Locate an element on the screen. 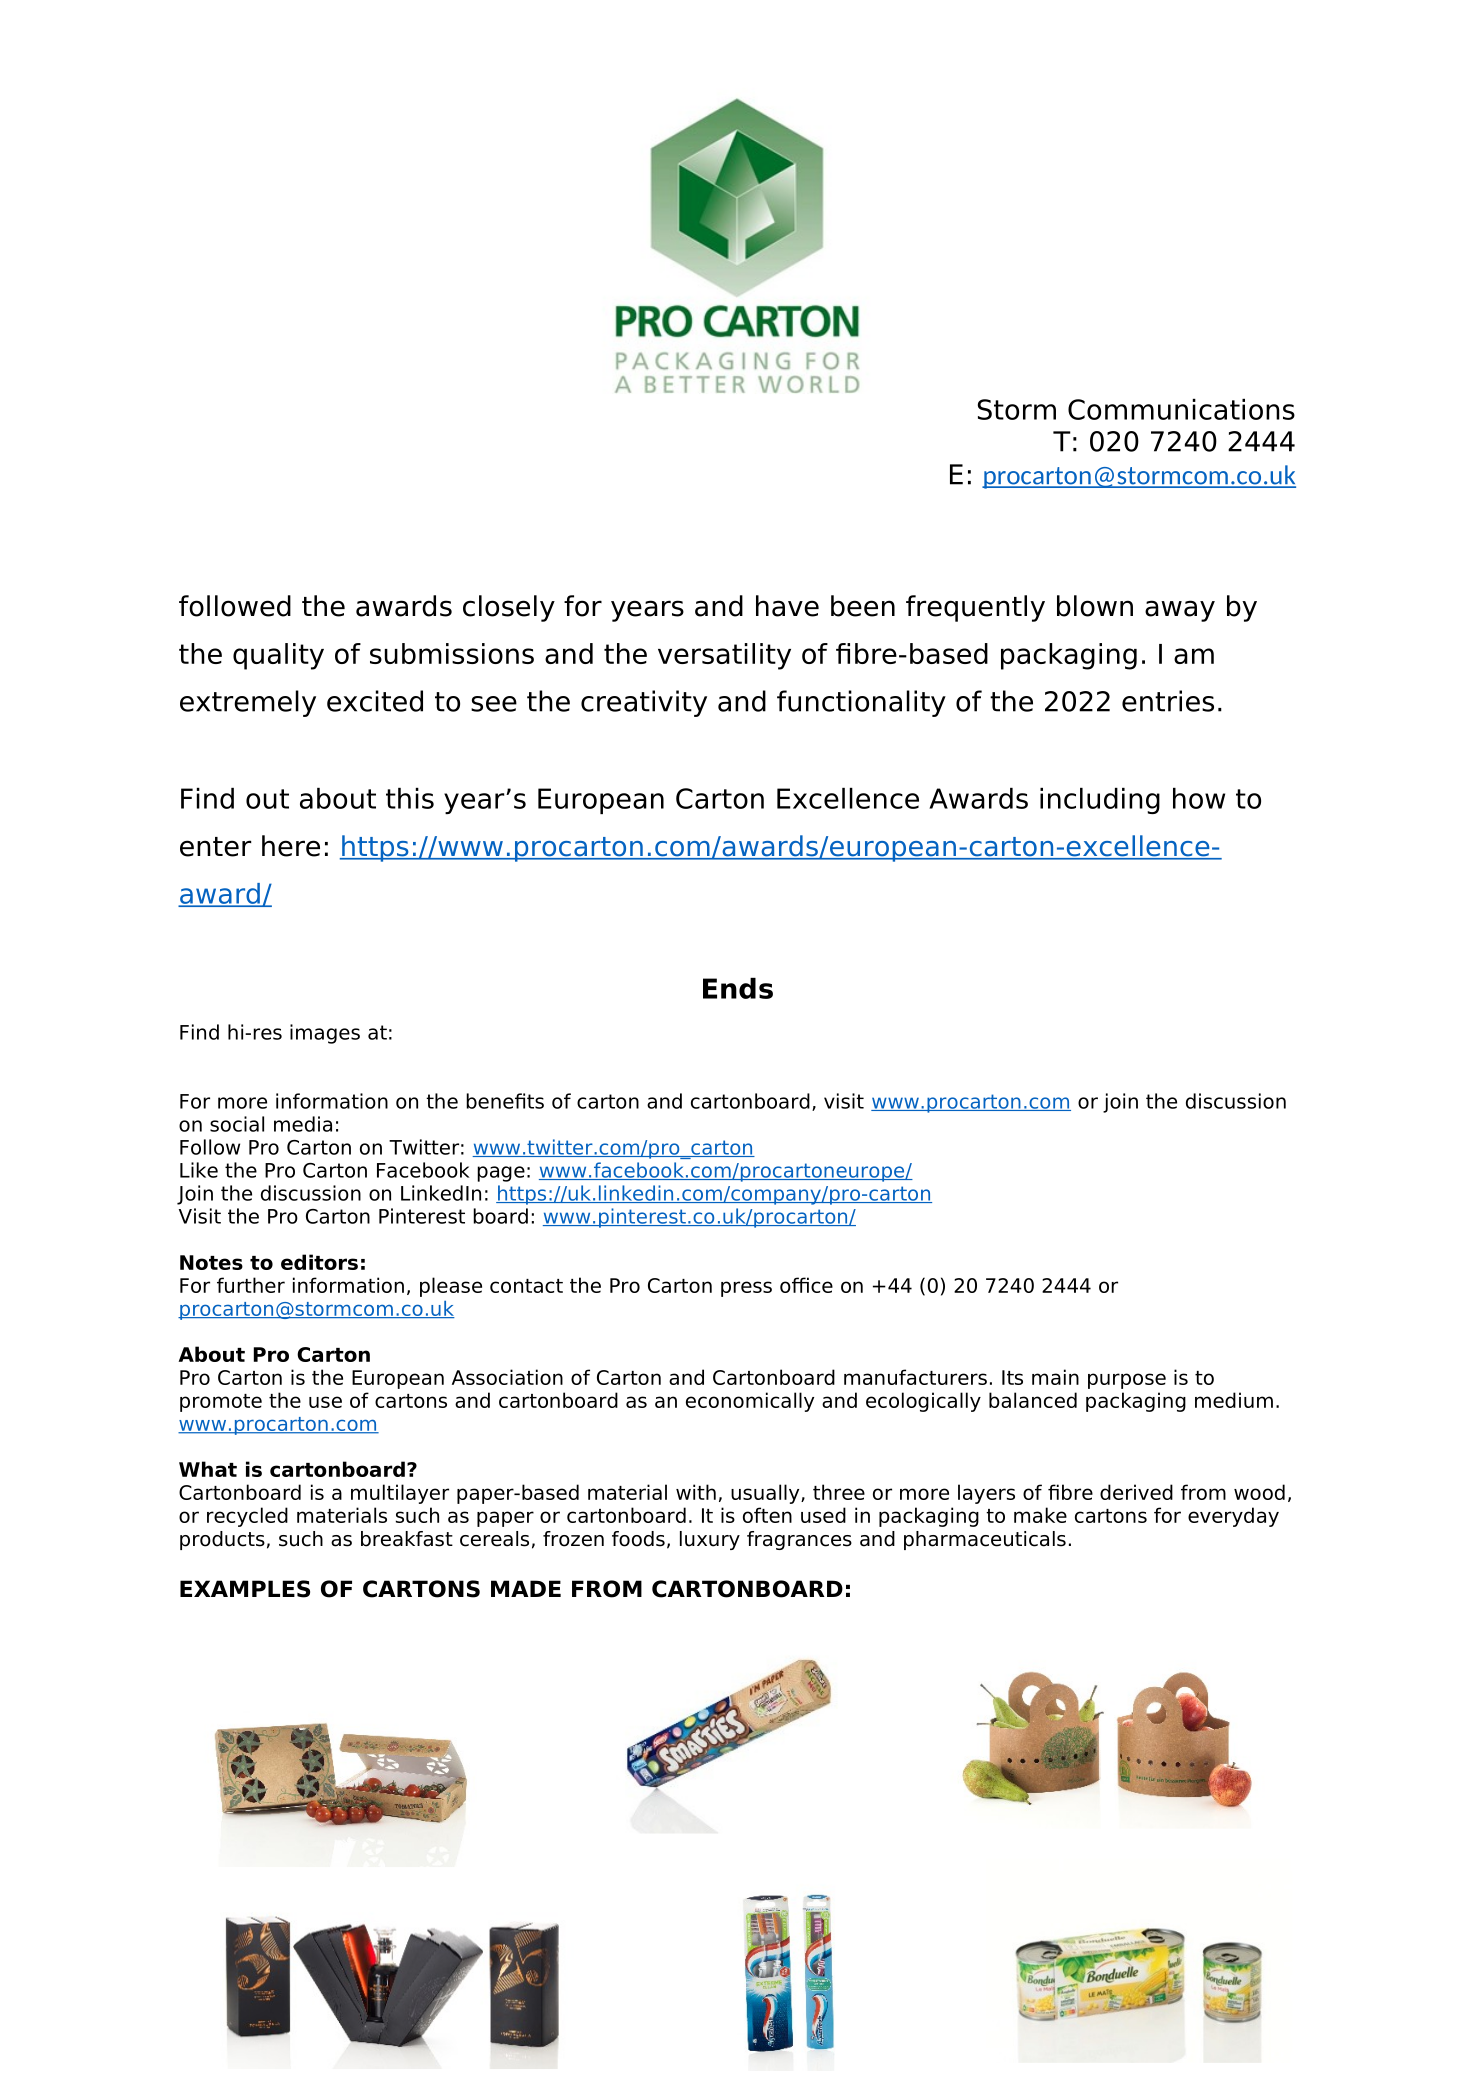  creativity is located at coordinates (644, 703).
